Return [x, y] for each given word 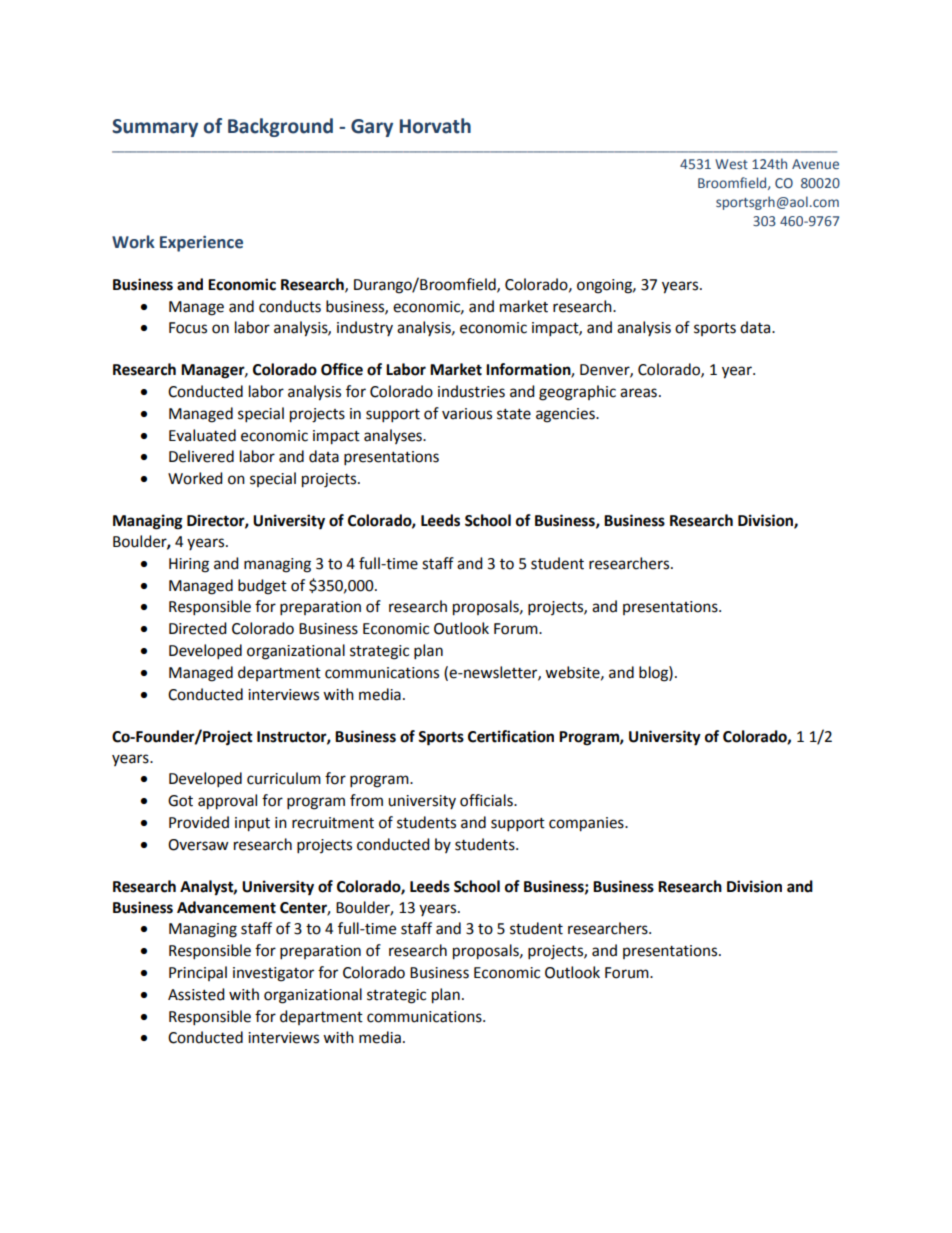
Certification [511, 736]
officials [487, 800]
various [467, 414]
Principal [198, 973]
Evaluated [202, 435]
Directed [198, 628]
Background [280, 127]
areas [638, 393]
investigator [273, 974]
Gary [372, 128]
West [731, 164]
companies [587, 824]
